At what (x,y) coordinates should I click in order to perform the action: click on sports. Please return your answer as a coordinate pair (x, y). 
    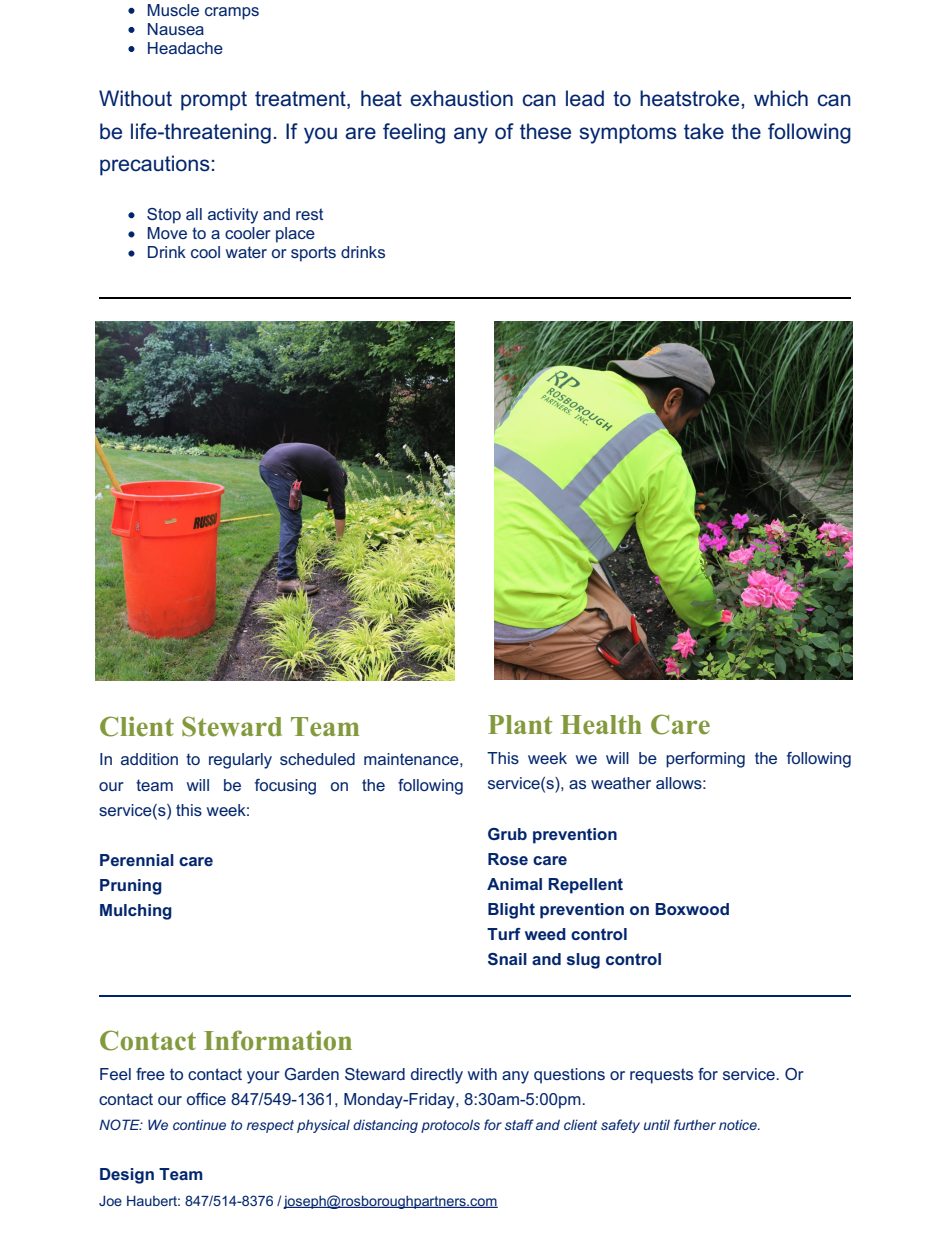
    Looking at the image, I should click on (313, 254).
